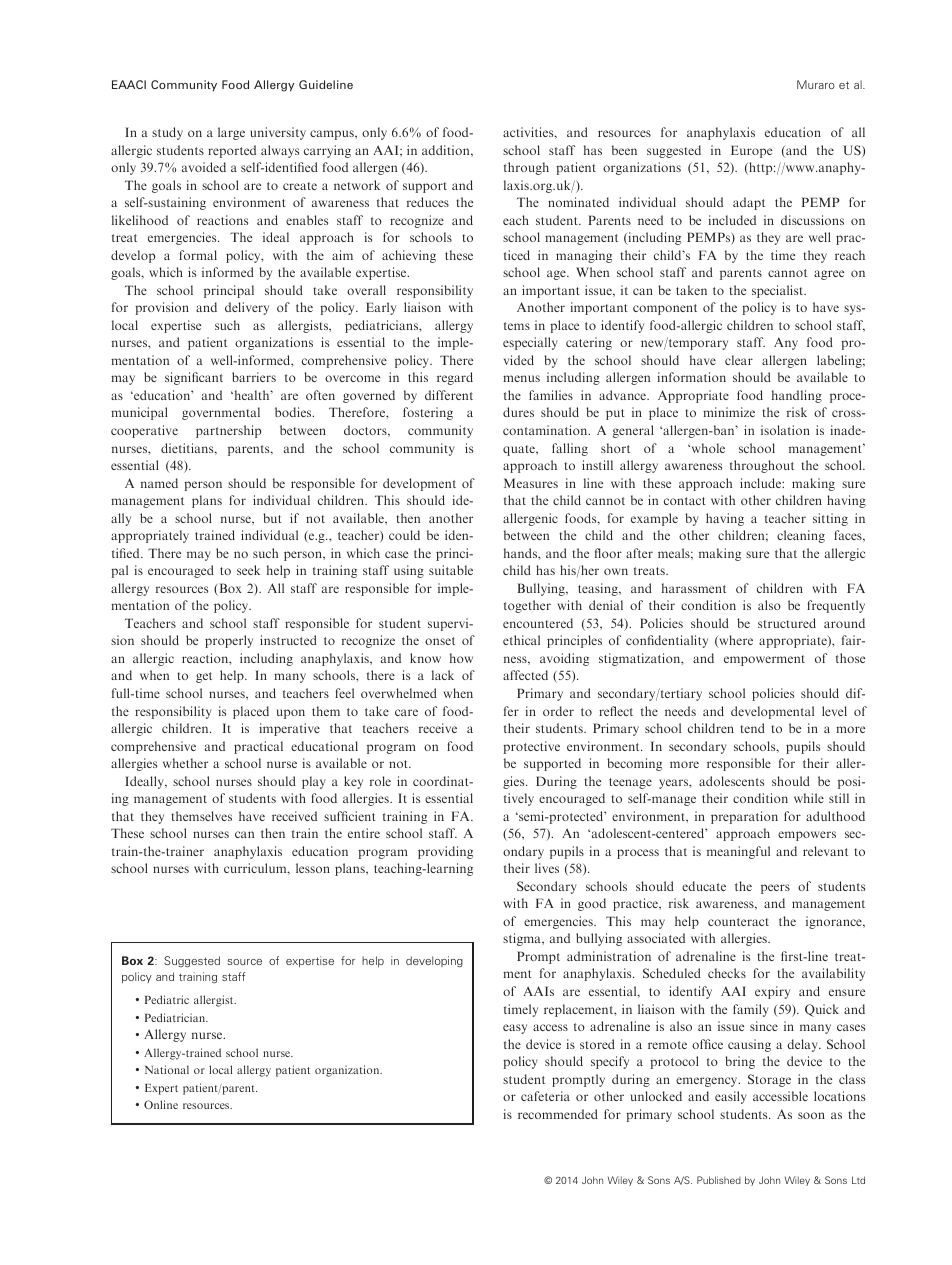 This screenshot has height=1265, width=952. What do you see at coordinates (404, 535) in the screenshot?
I see `could` at bounding box center [404, 535].
